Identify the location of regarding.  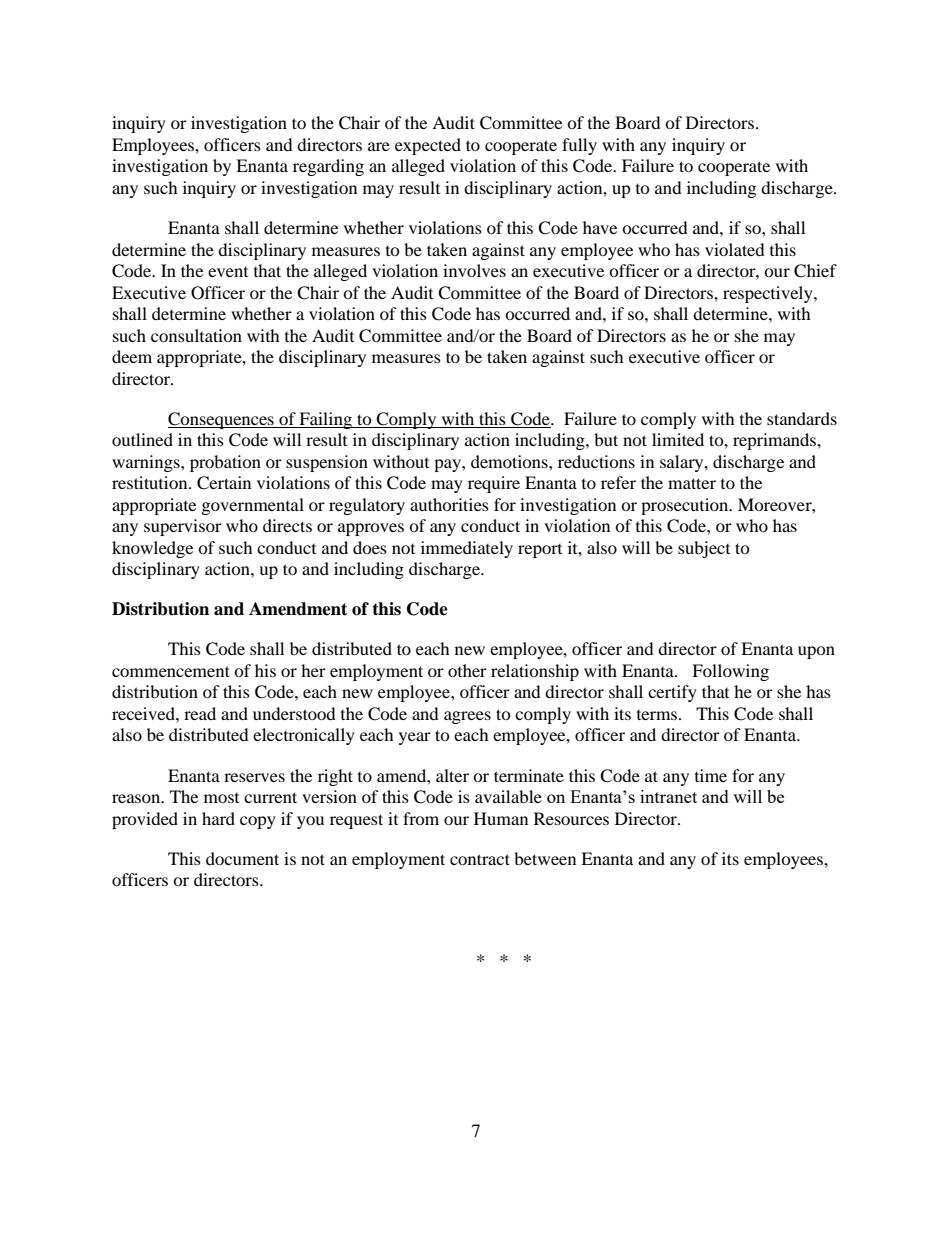
(328, 167).
